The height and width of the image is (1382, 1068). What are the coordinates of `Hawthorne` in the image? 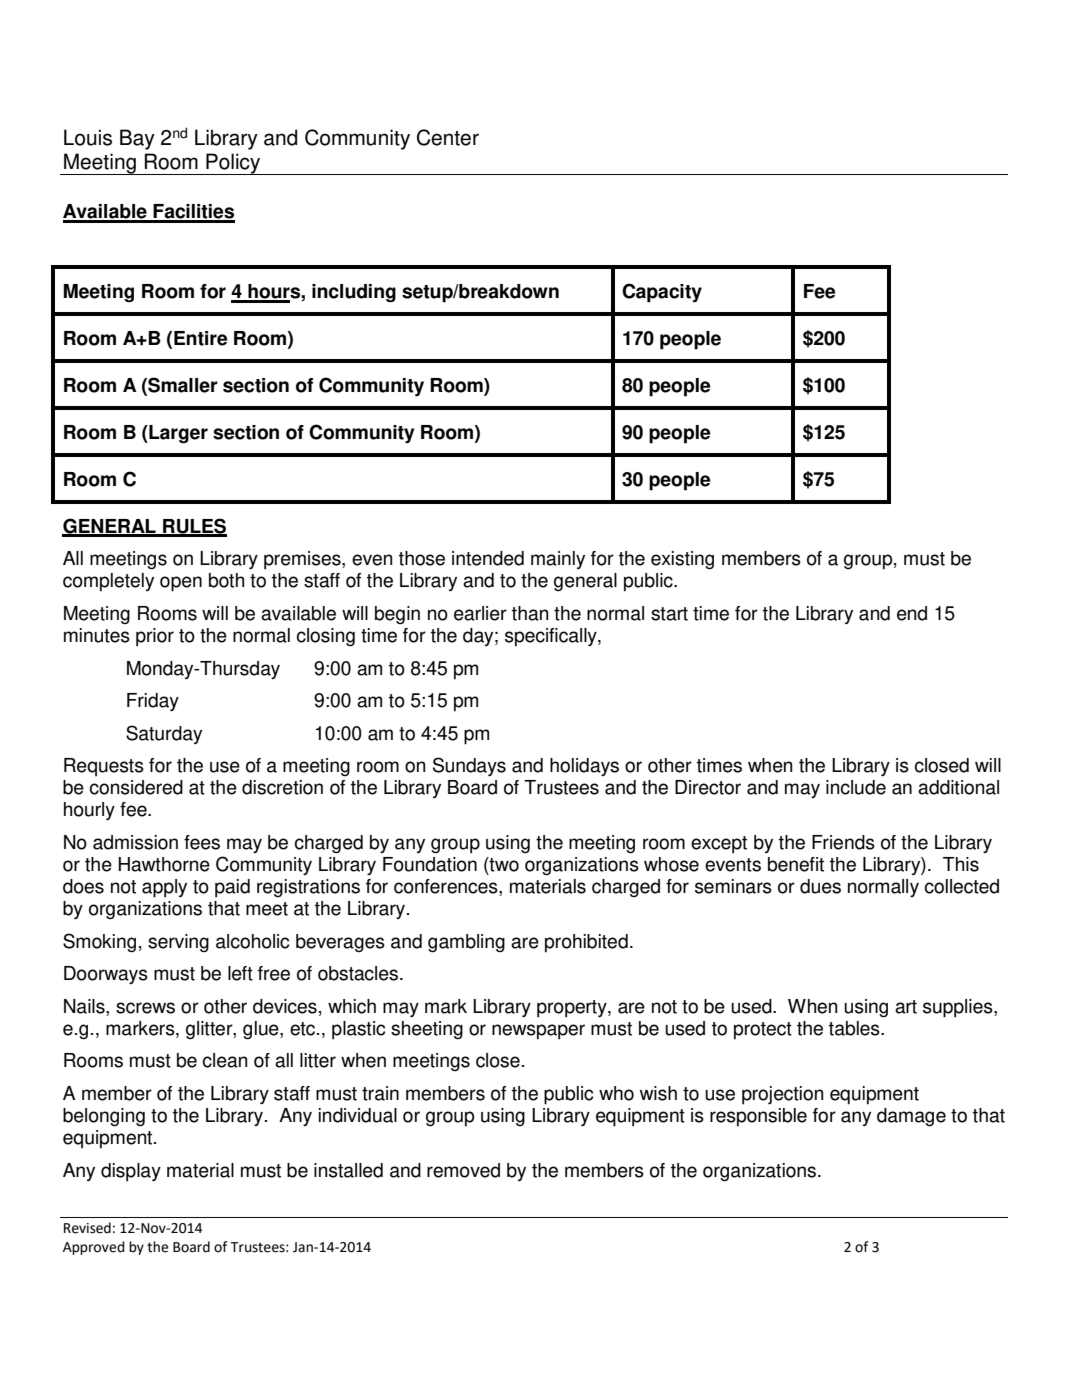 It's located at (164, 864).
